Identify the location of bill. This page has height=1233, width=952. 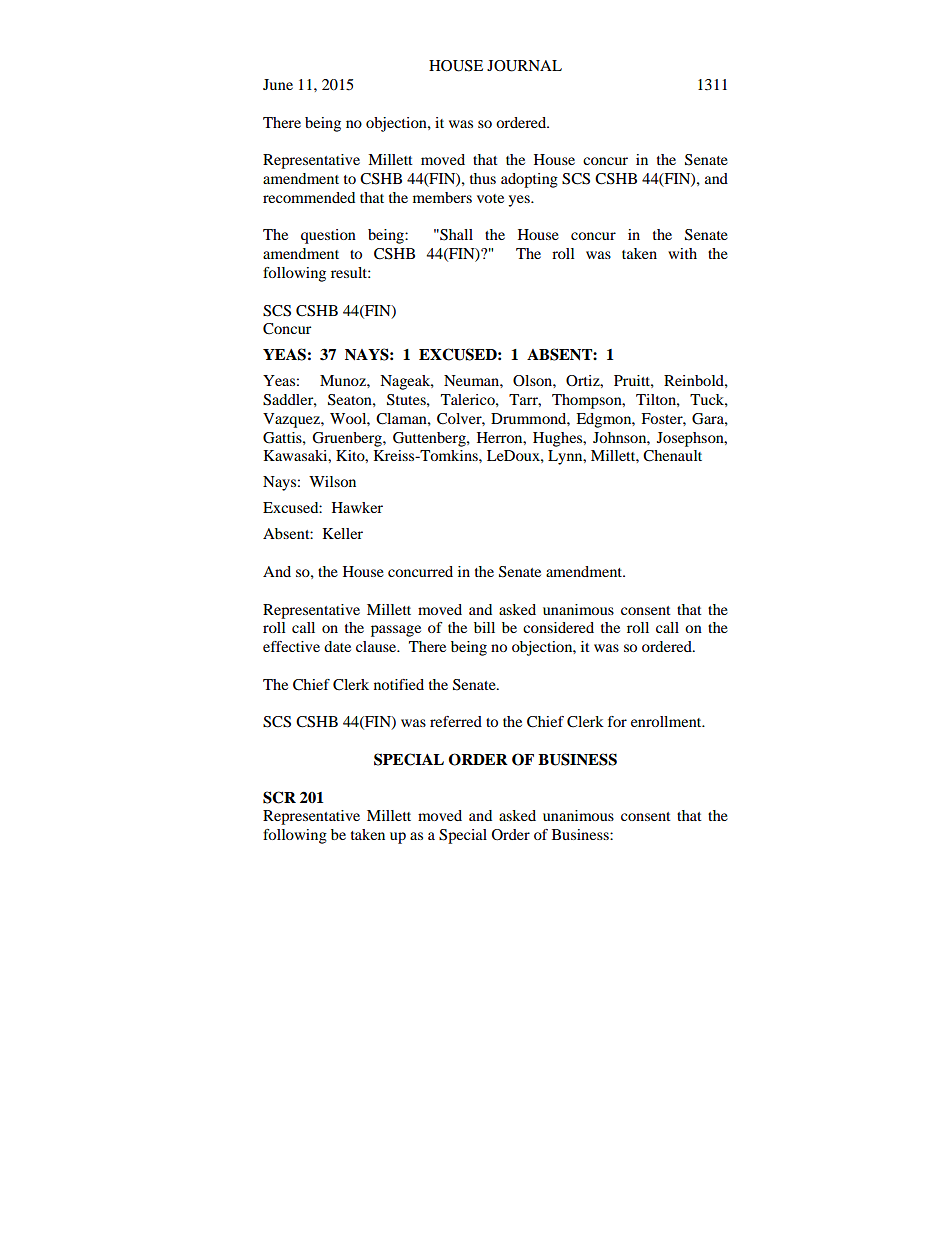
(484, 627).
